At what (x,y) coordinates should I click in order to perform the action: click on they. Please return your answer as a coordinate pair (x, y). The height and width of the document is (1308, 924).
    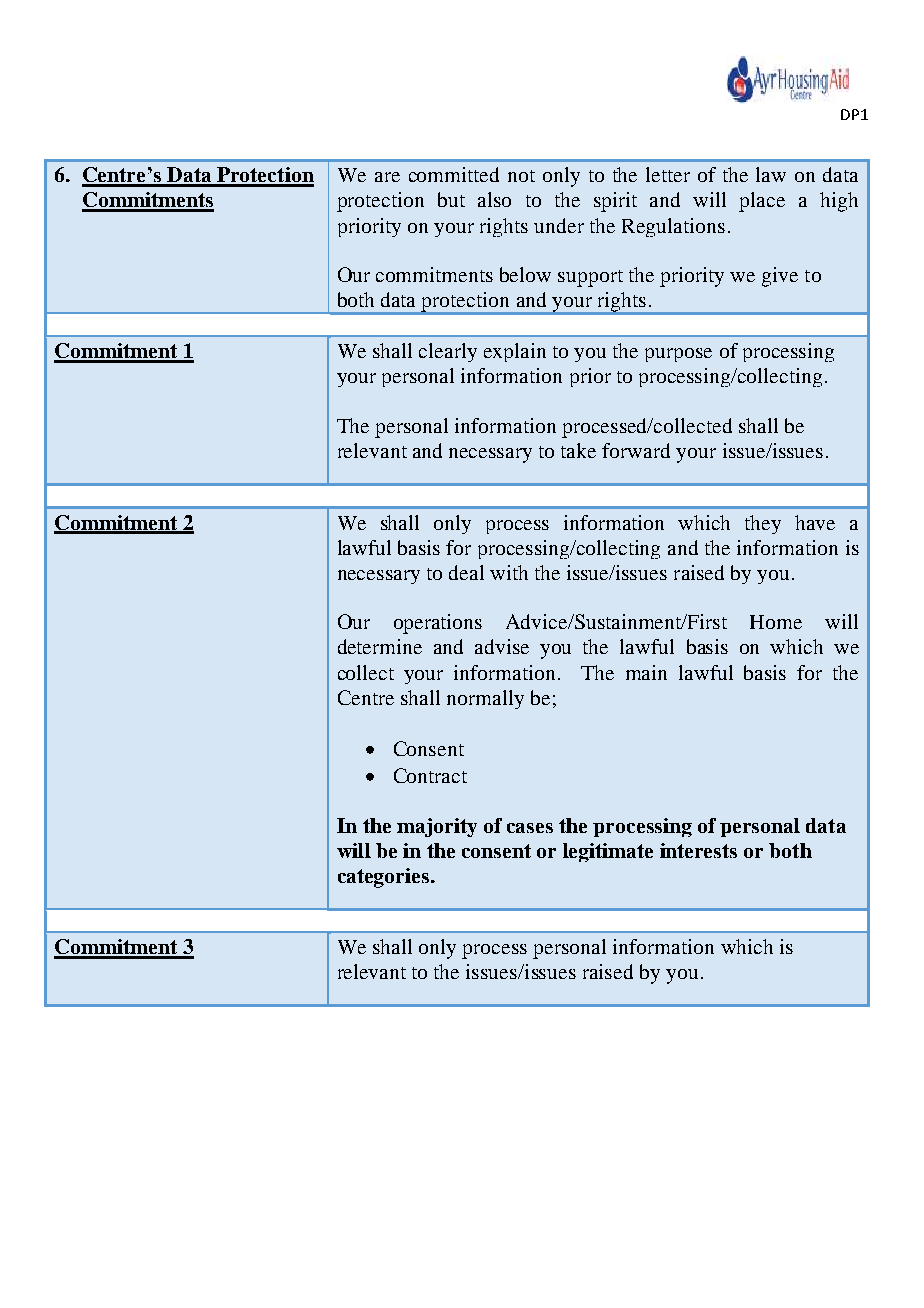
    Looking at the image, I should click on (763, 524).
